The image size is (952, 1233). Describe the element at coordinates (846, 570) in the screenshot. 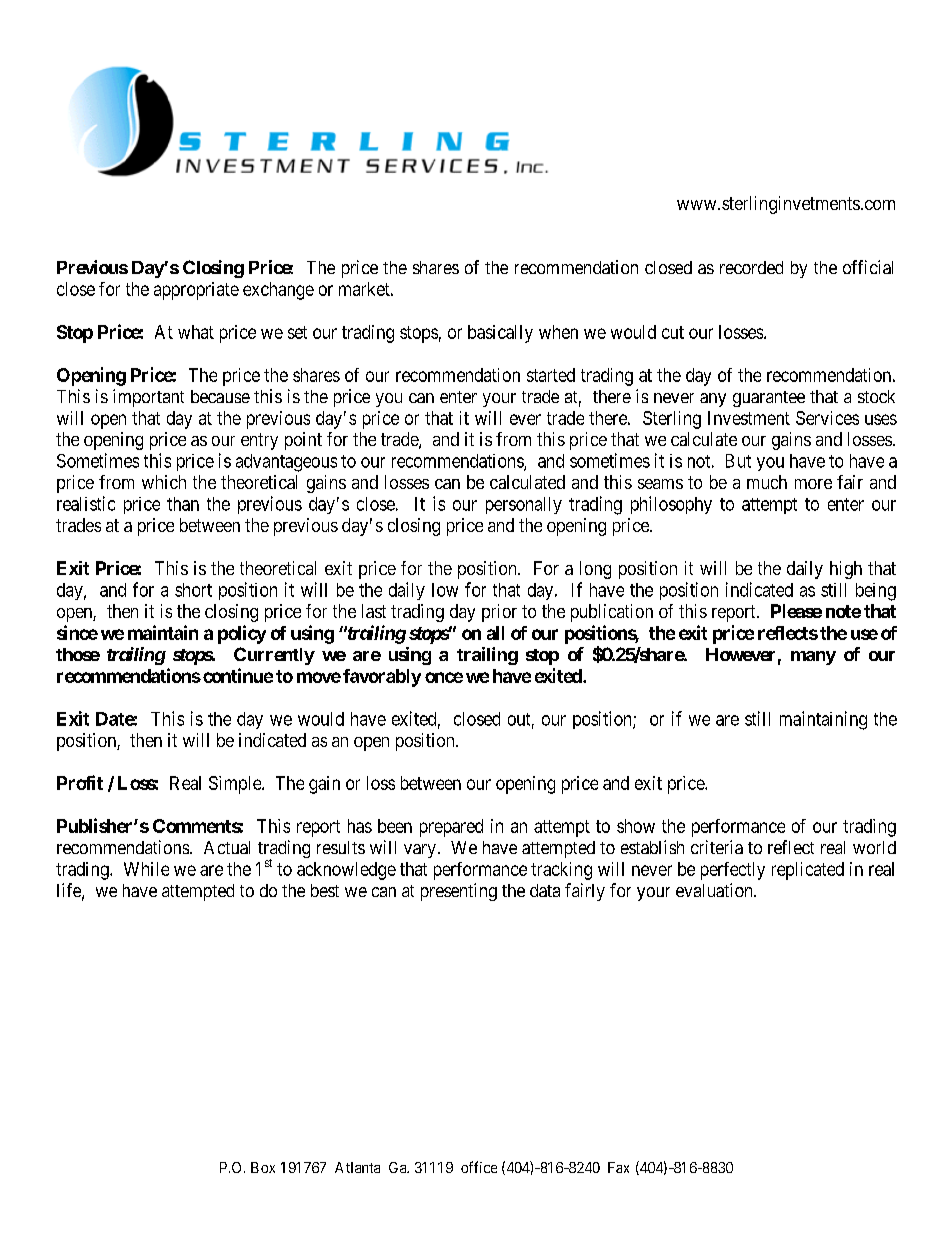

I see `high` at that location.
